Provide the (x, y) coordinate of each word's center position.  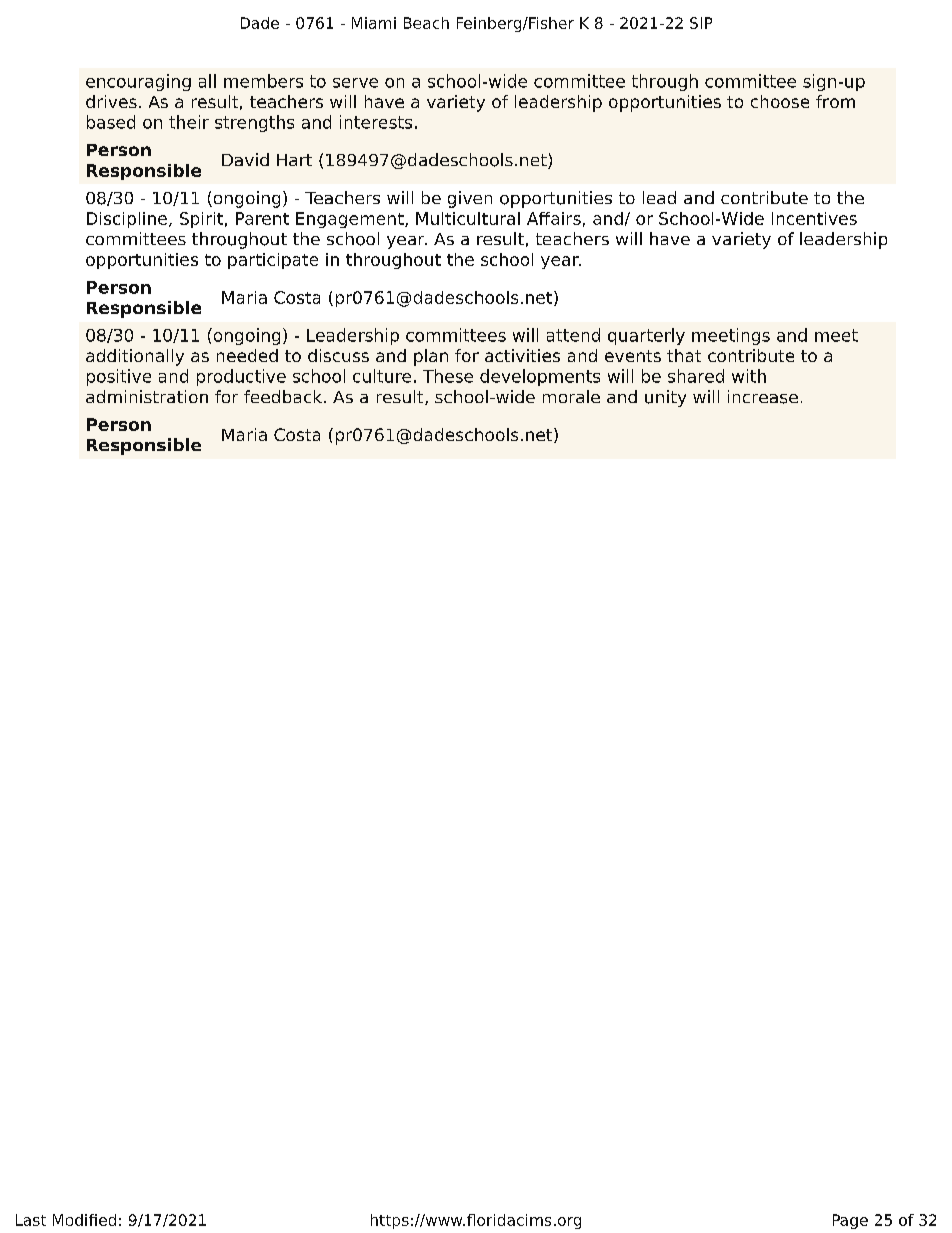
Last (31, 1220)
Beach (426, 23)
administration (147, 396)
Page (850, 1221)
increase (763, 397)
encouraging (138, 82)
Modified (84, 1220)
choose (780, 101)
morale (571, 396)
